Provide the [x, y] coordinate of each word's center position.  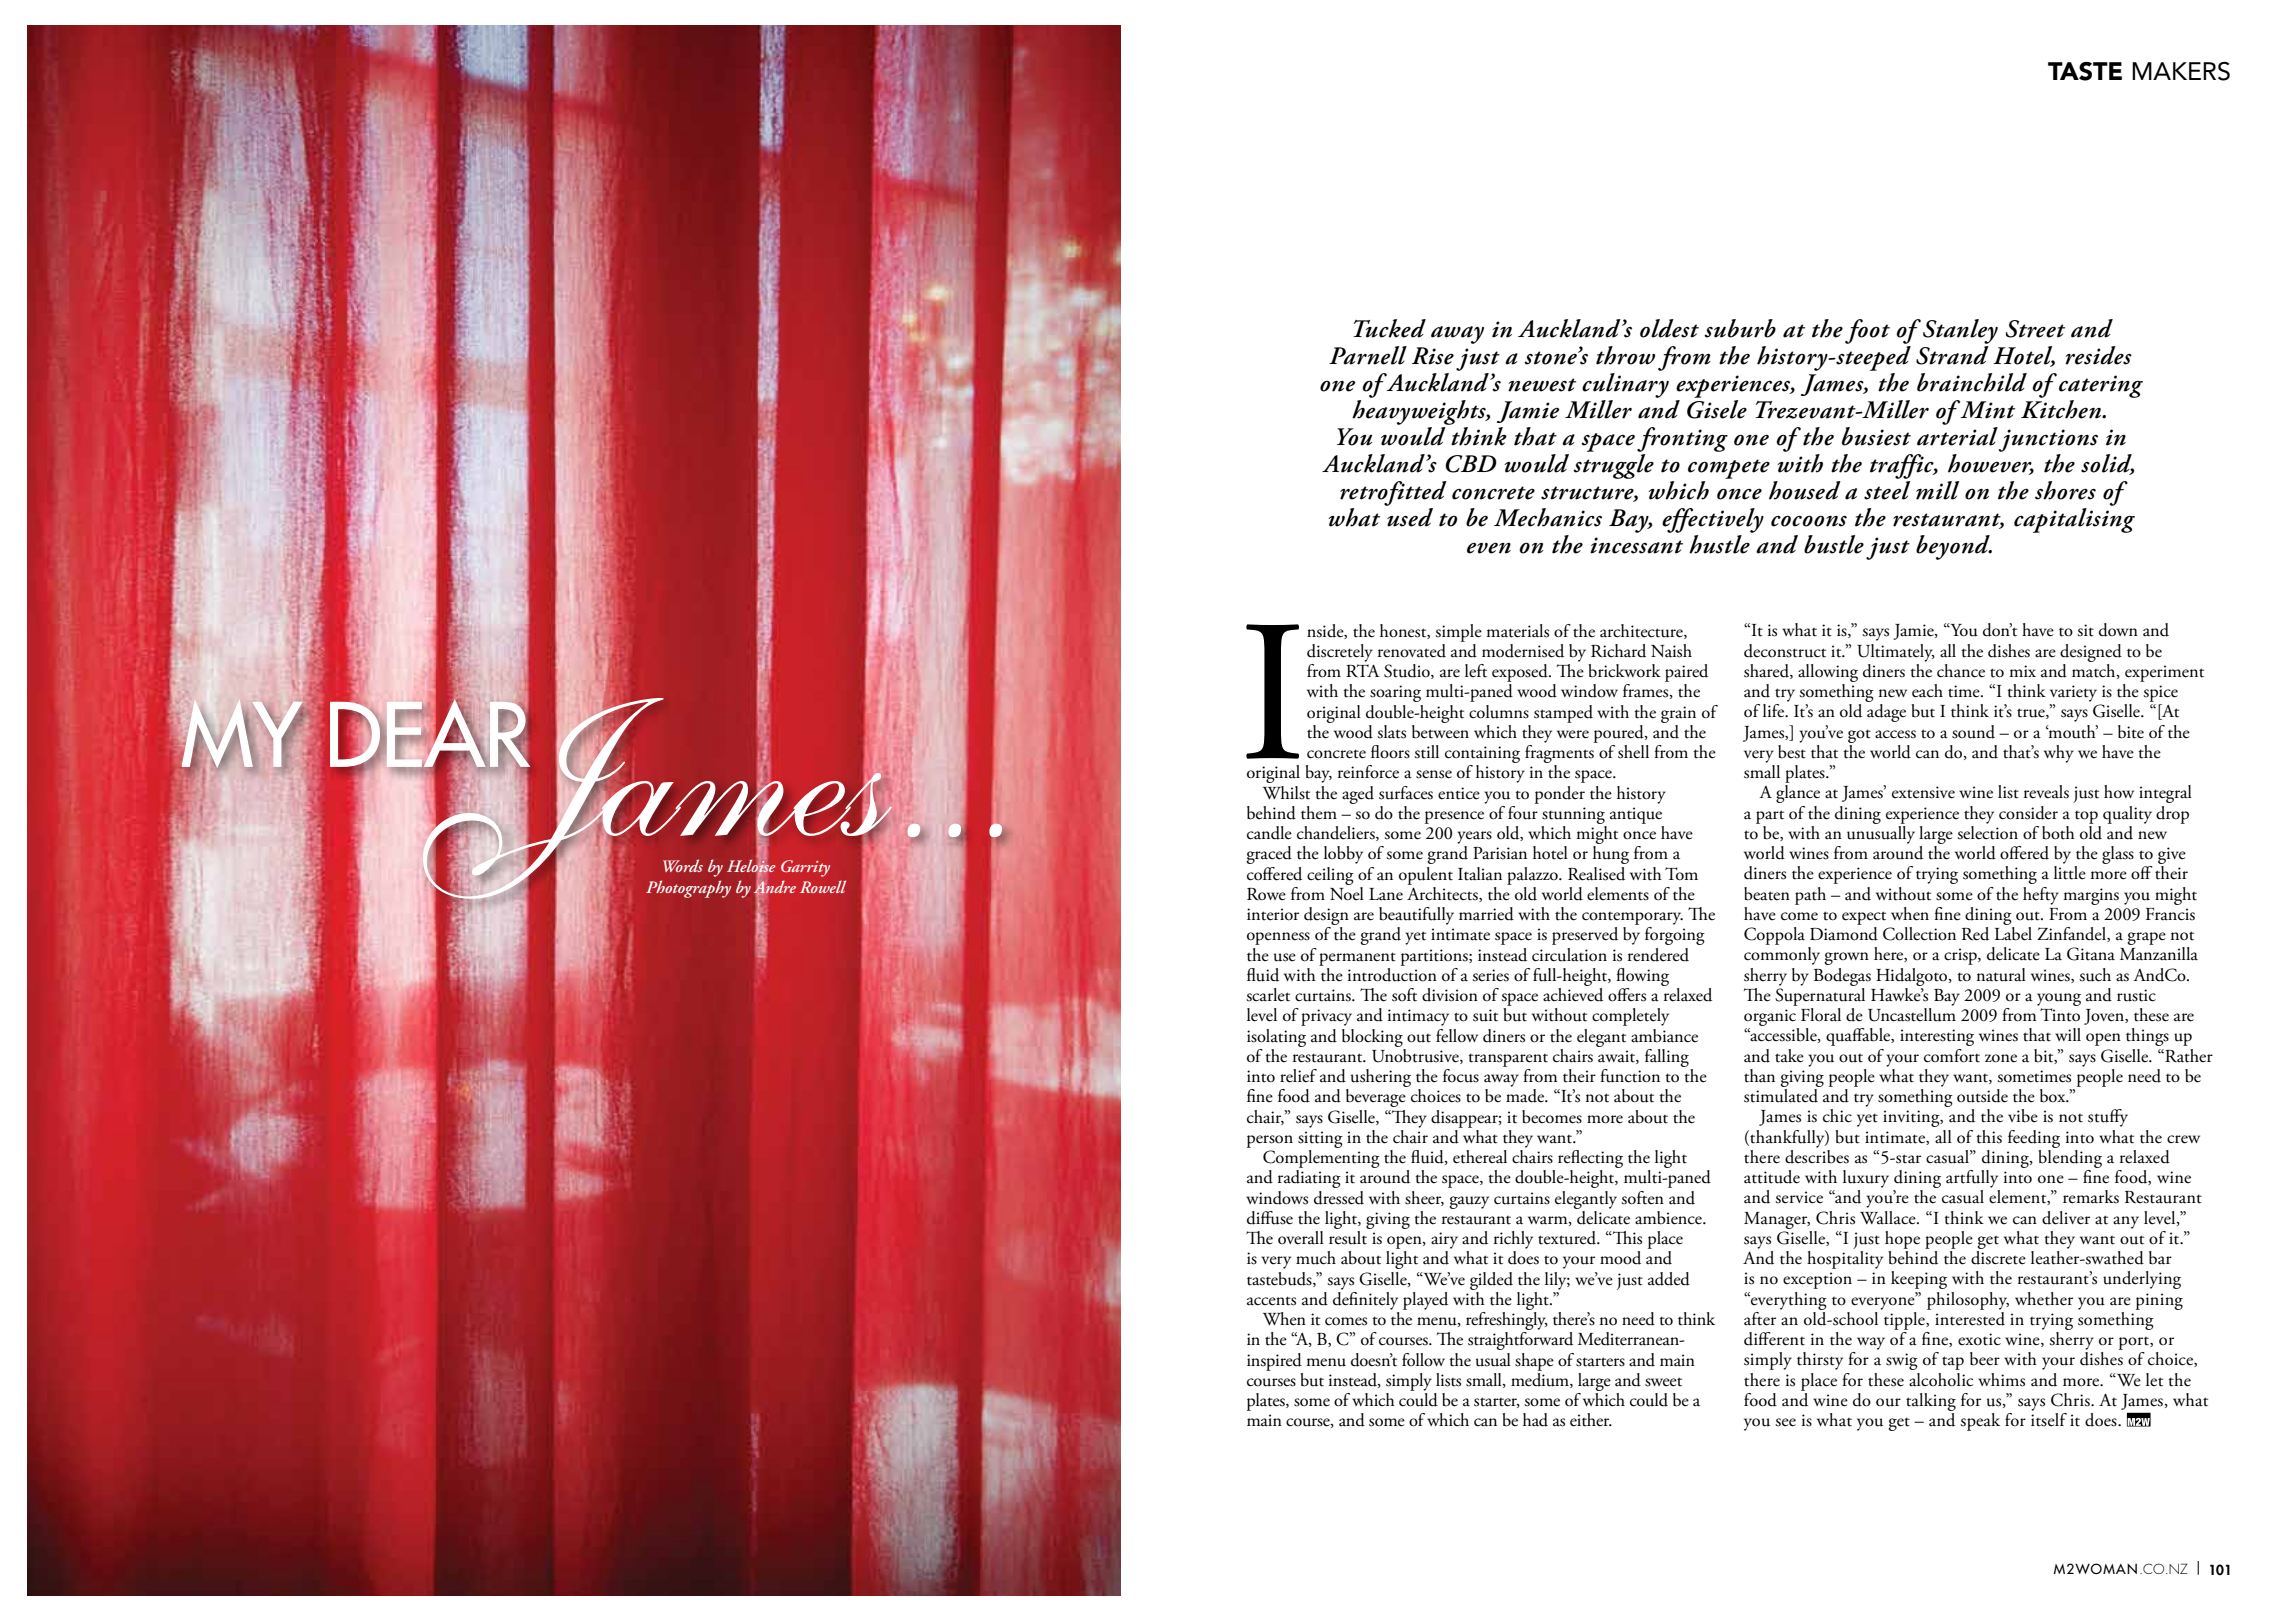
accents [1271, 1301]
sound [1973, 732]
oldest [1669, 328]
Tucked [1389, 328]
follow [1423, 1360]
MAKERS [2181, 71]
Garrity [805, 868]
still [1426, 752]
